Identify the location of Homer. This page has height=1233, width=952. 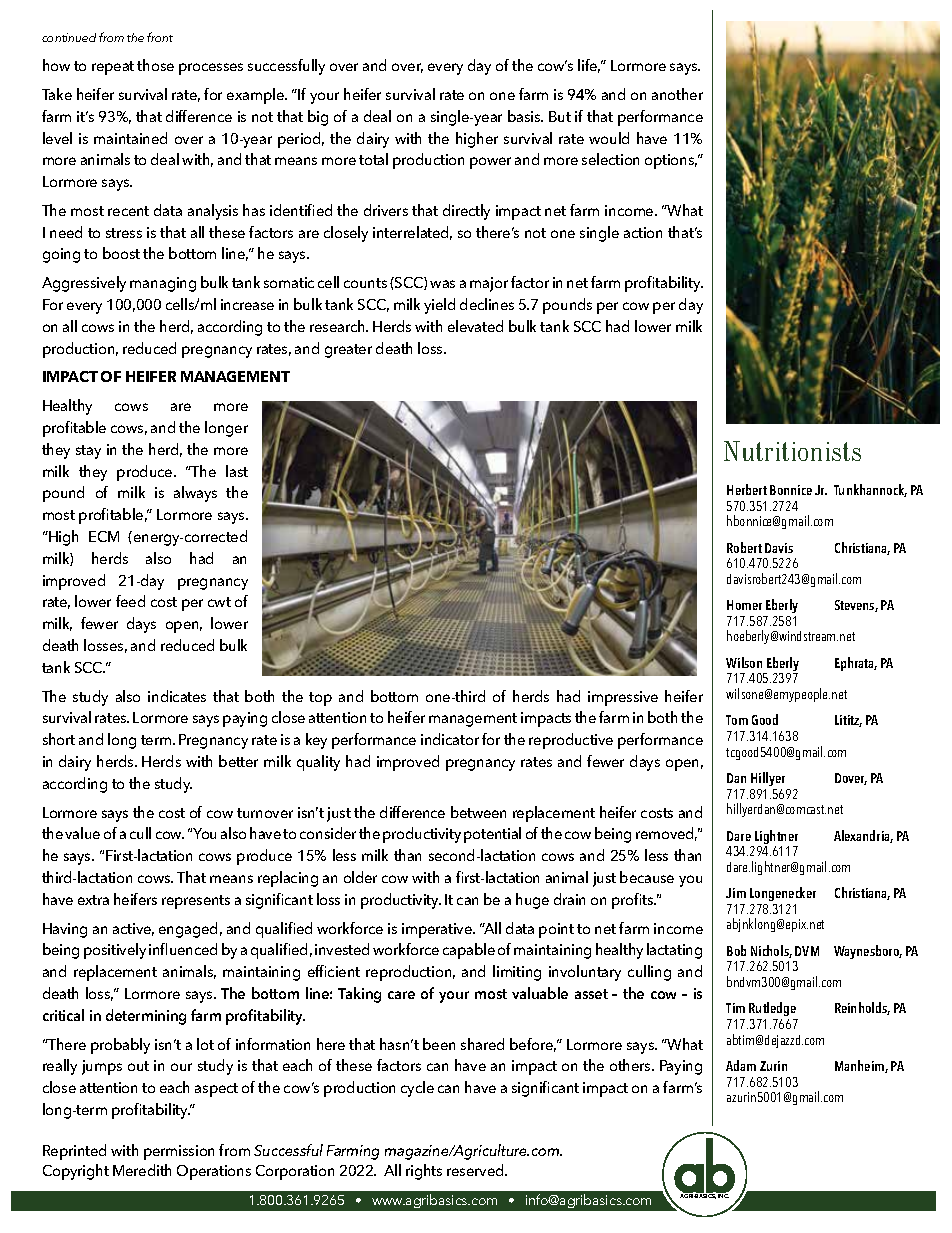
(744, 605).
